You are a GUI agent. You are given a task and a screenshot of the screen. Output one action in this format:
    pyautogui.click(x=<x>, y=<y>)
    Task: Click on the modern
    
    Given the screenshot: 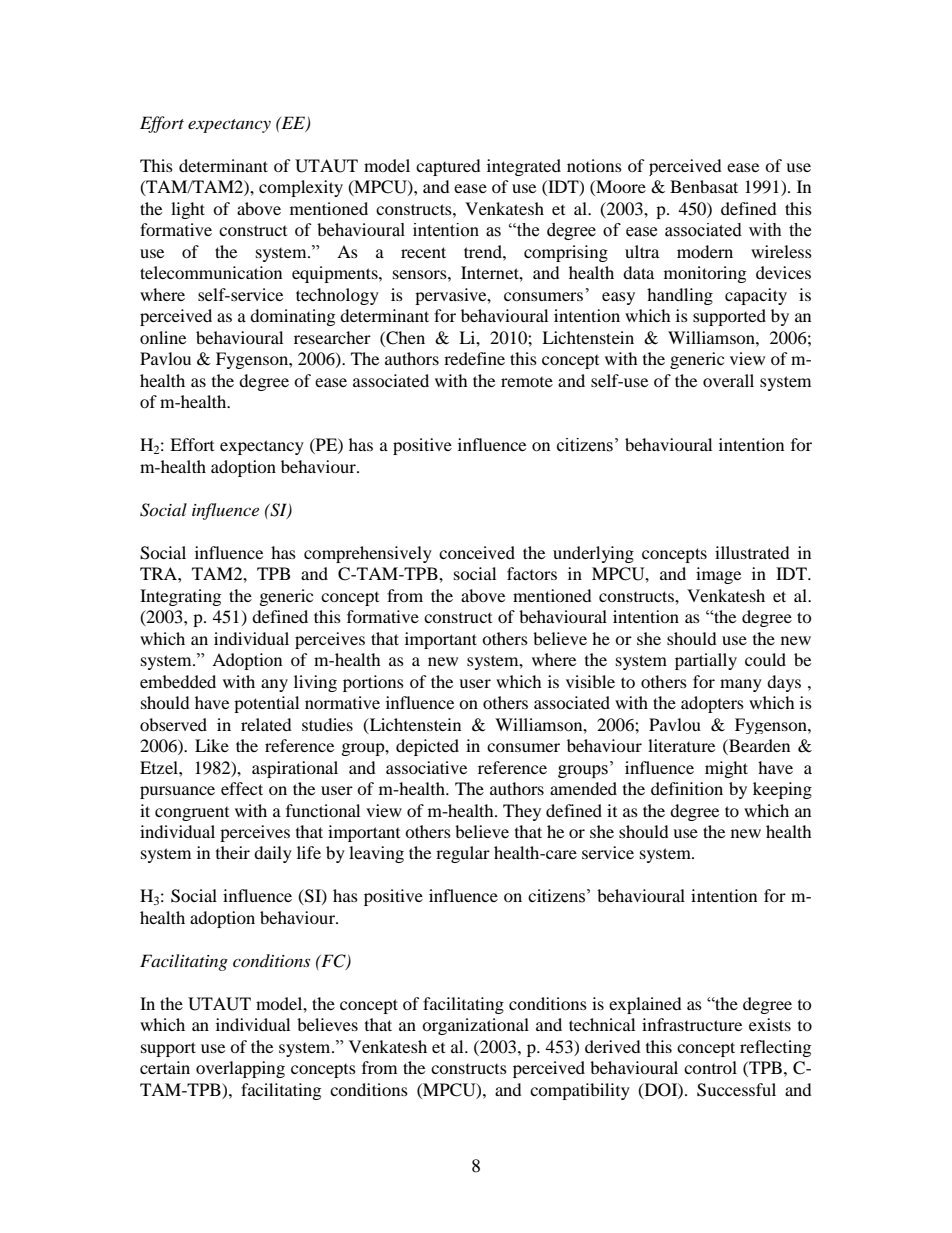 What is the action you would take?
    pyautogui.click(x=705, y=251)
